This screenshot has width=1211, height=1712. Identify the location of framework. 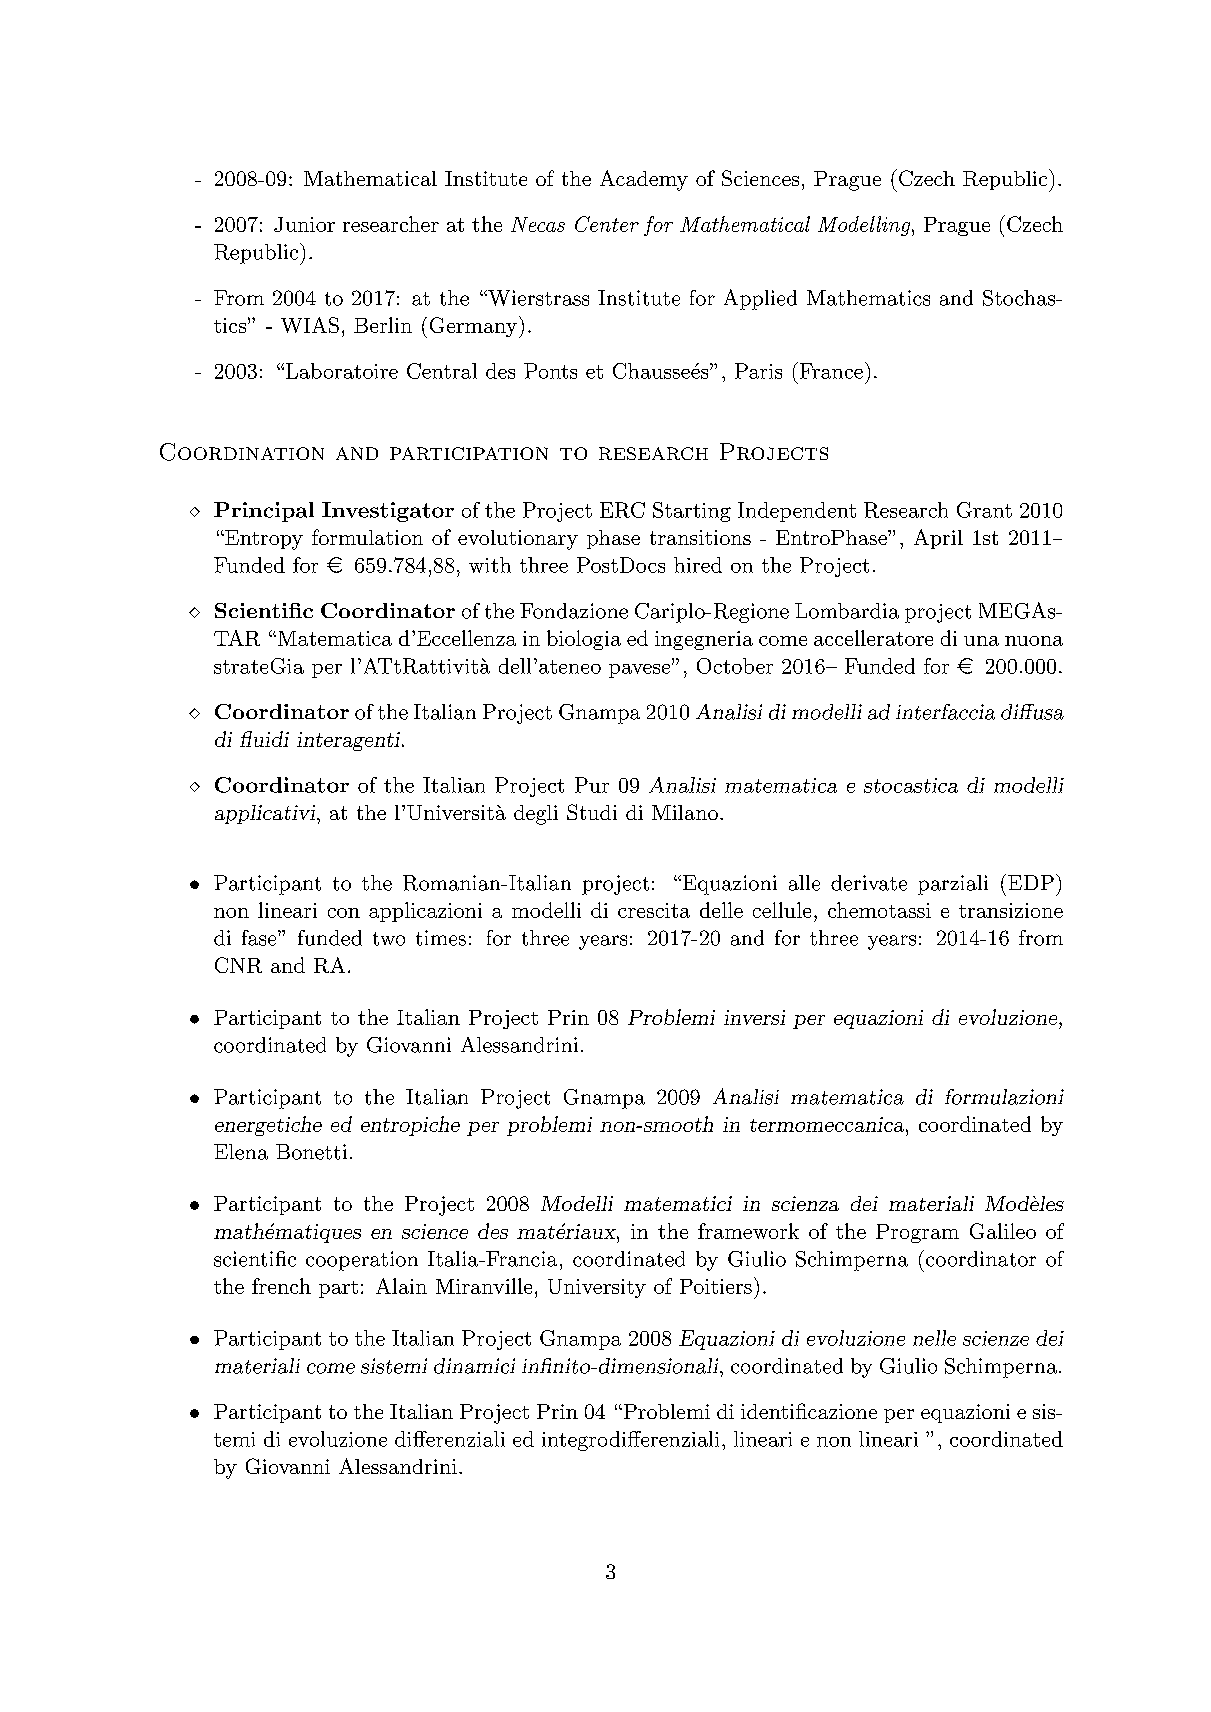
(748, 1231).
